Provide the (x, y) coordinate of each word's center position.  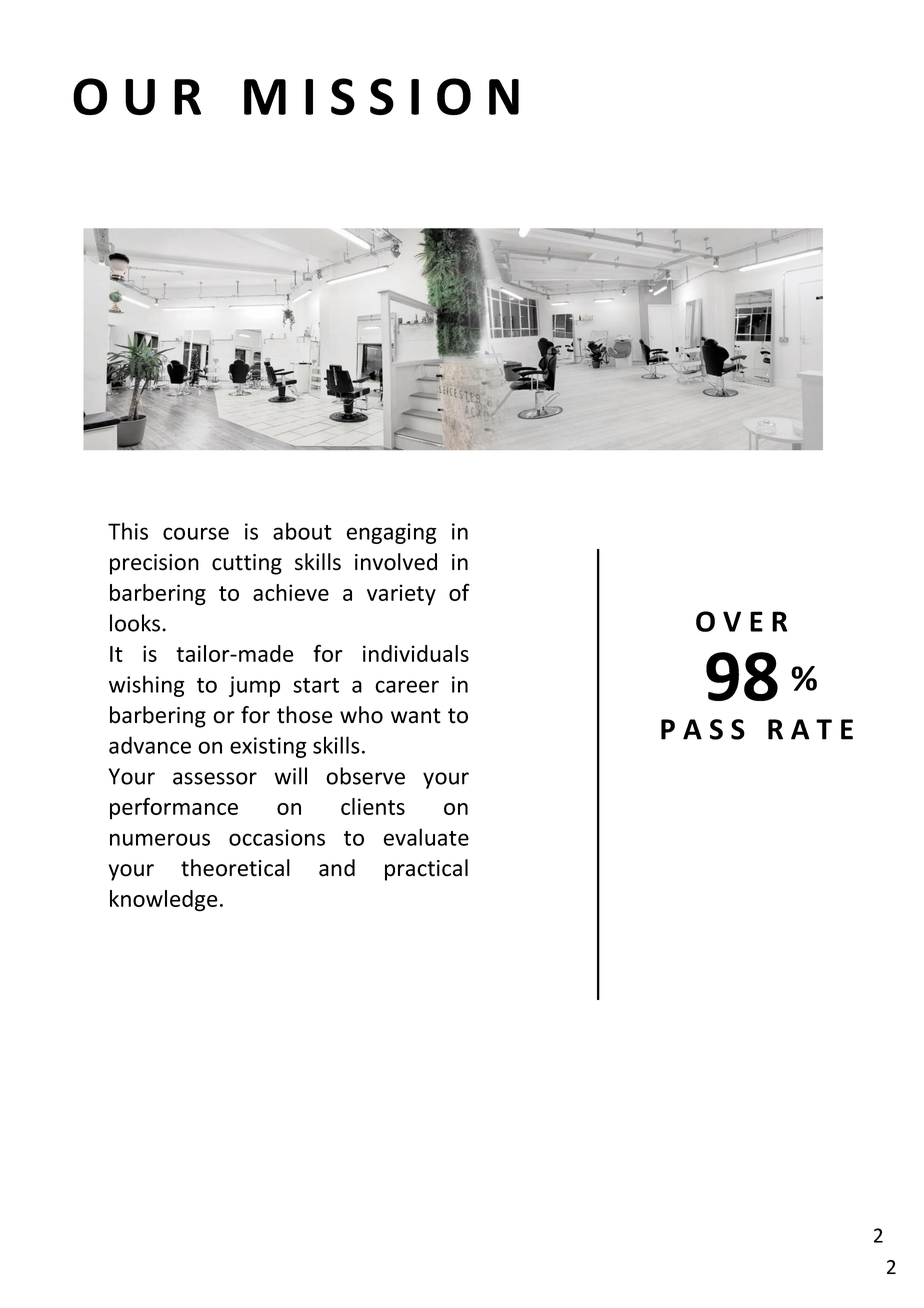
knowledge (164, 901)
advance (150, 745)
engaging (392, 533)
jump (254, 686)
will (290, 776)
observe (365, 776)
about (302, 531)
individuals (416, 653)
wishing (147, 686)
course (196, 533)
